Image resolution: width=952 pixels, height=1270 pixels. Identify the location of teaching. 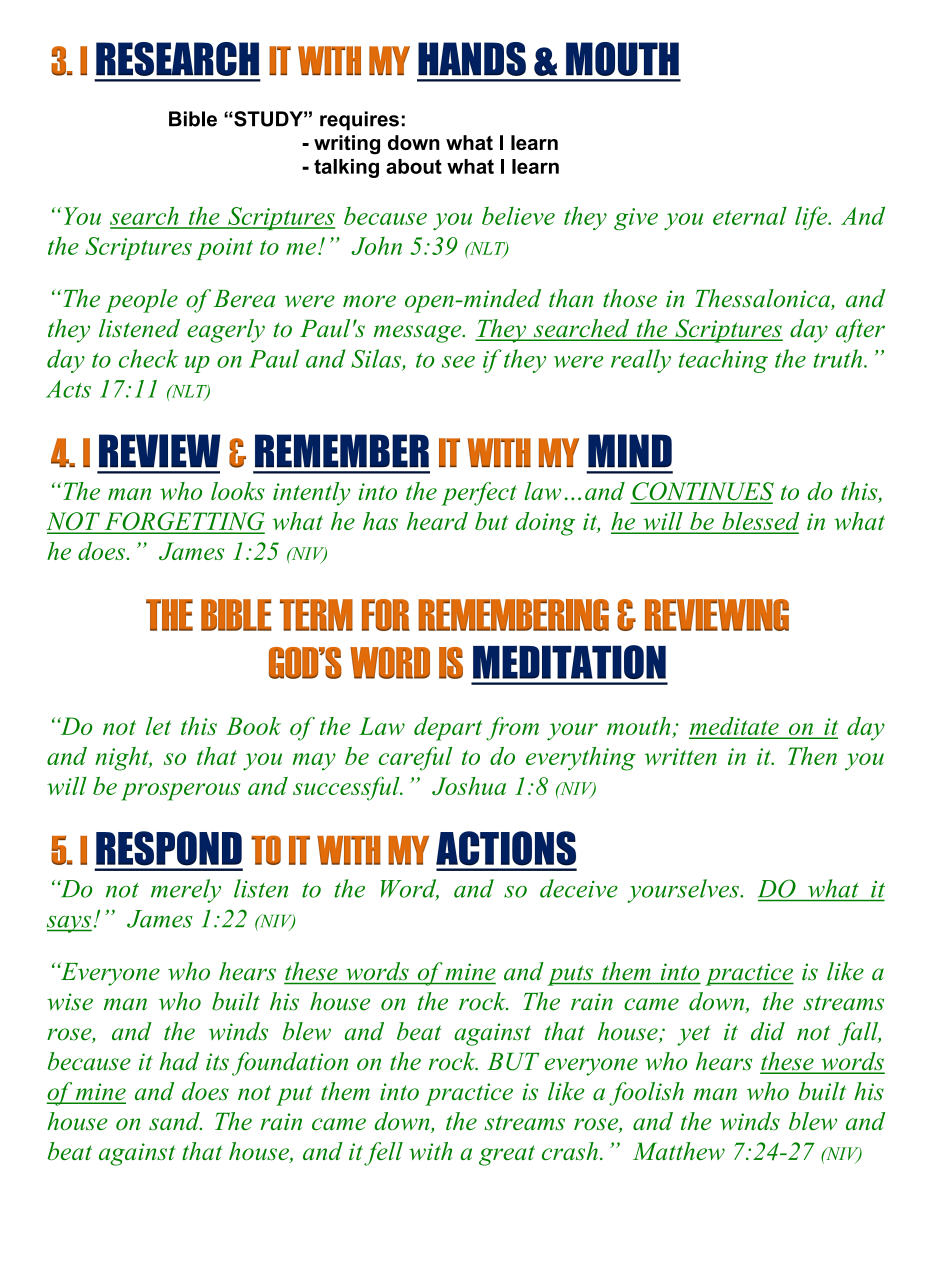
(723, 361).
